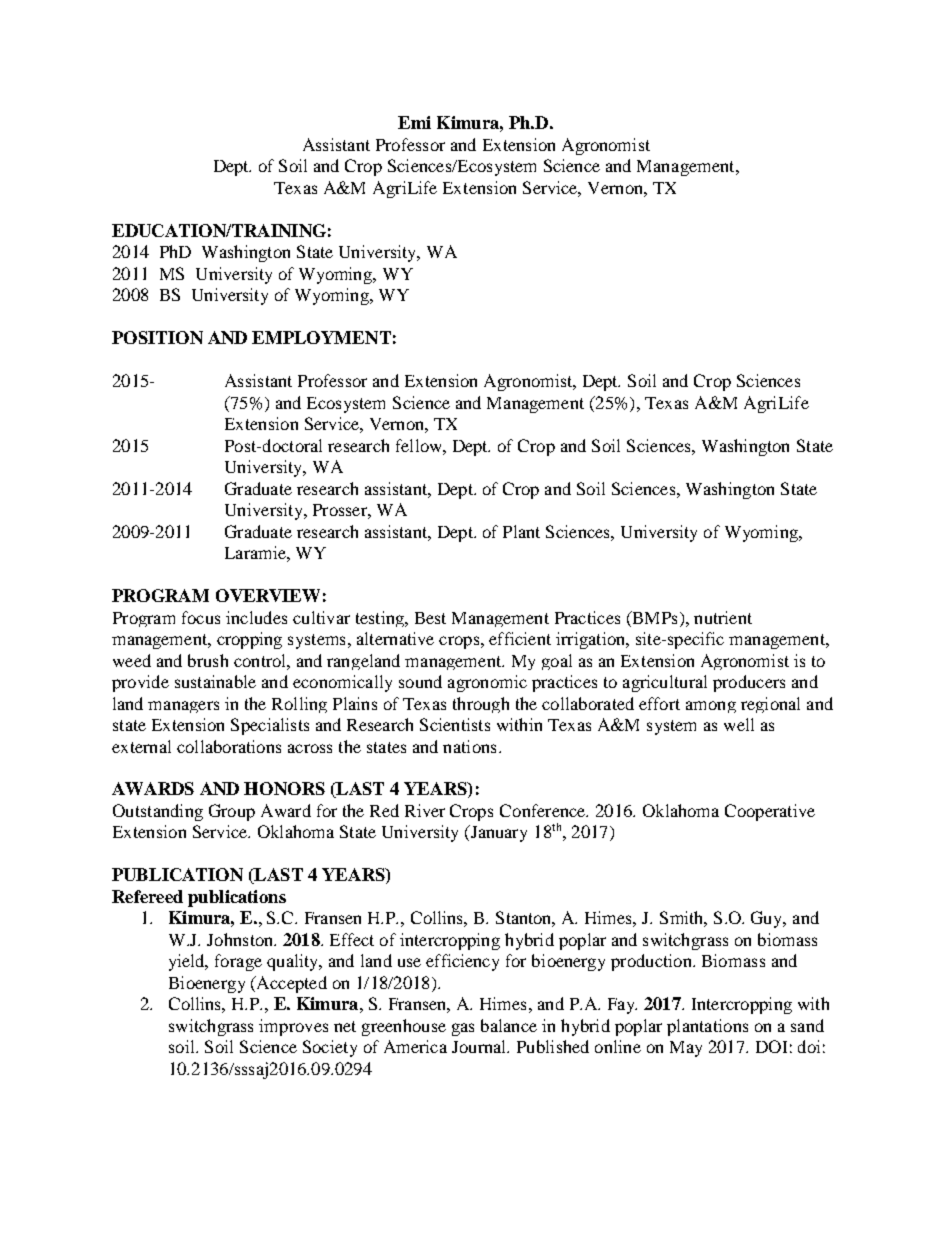 This page has height=1233, width=952. Describe the element at coordinates (268, 595) in the page. I see `OVERVIEW` at that location.
